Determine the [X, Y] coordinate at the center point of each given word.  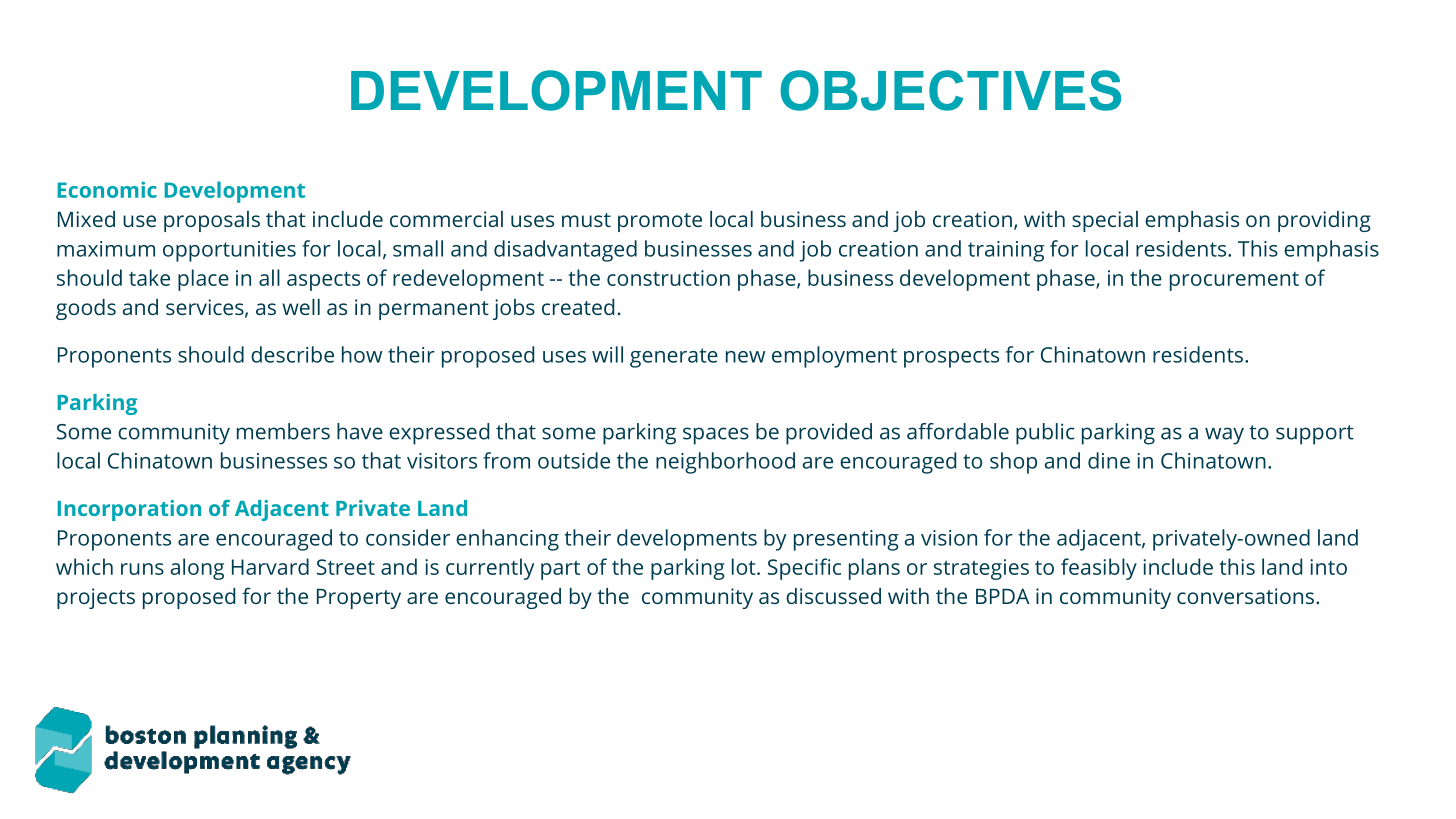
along [197, 569]
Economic [107, 189]
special [1105, 221]
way [1224, 436]
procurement [1234, 281]
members [283, 431]
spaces [716, 436]
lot [745, 566]
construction [668, 278]
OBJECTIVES [950, 90]
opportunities [229, 251]
